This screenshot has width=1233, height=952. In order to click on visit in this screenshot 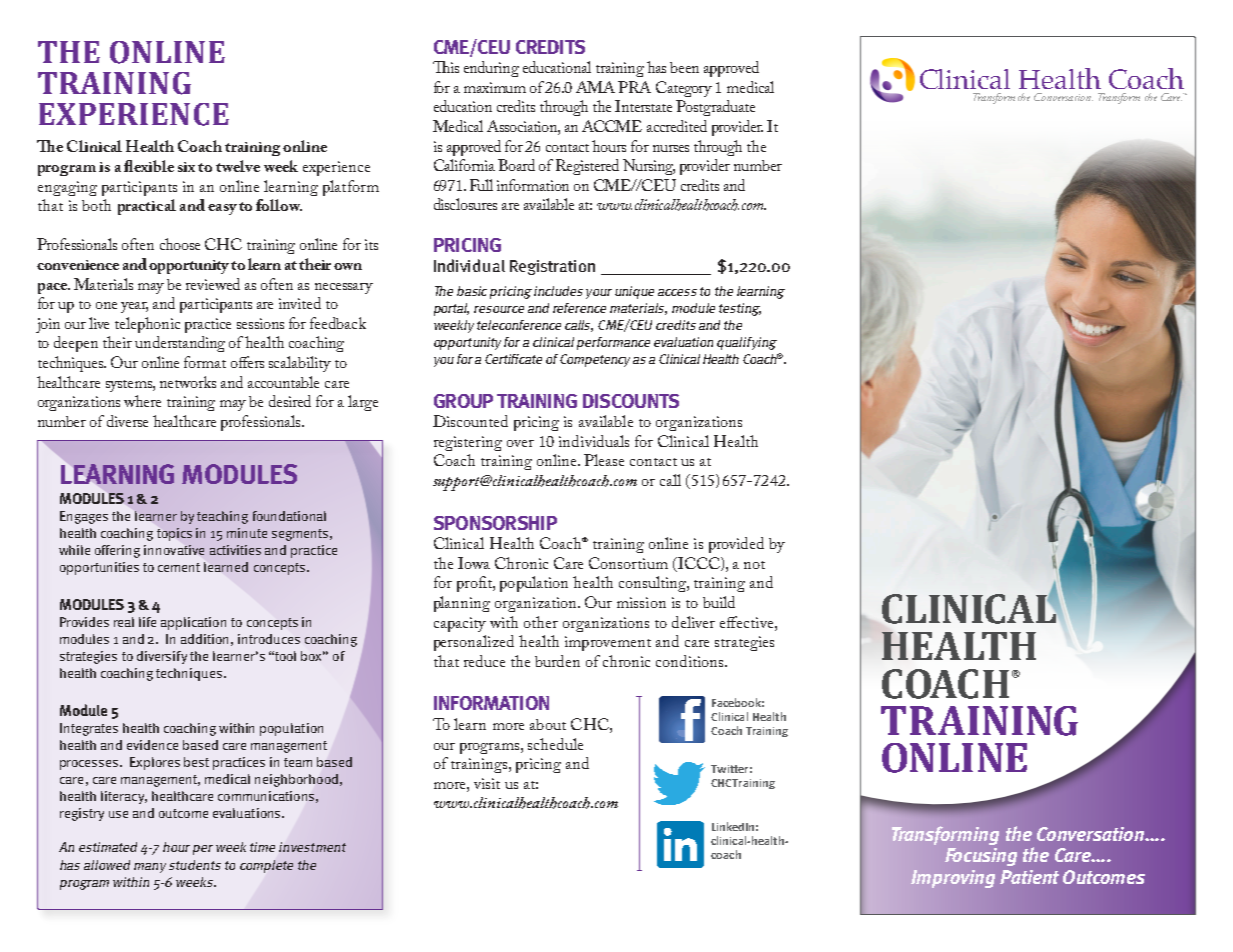, I will do `click(487, 783)`.
